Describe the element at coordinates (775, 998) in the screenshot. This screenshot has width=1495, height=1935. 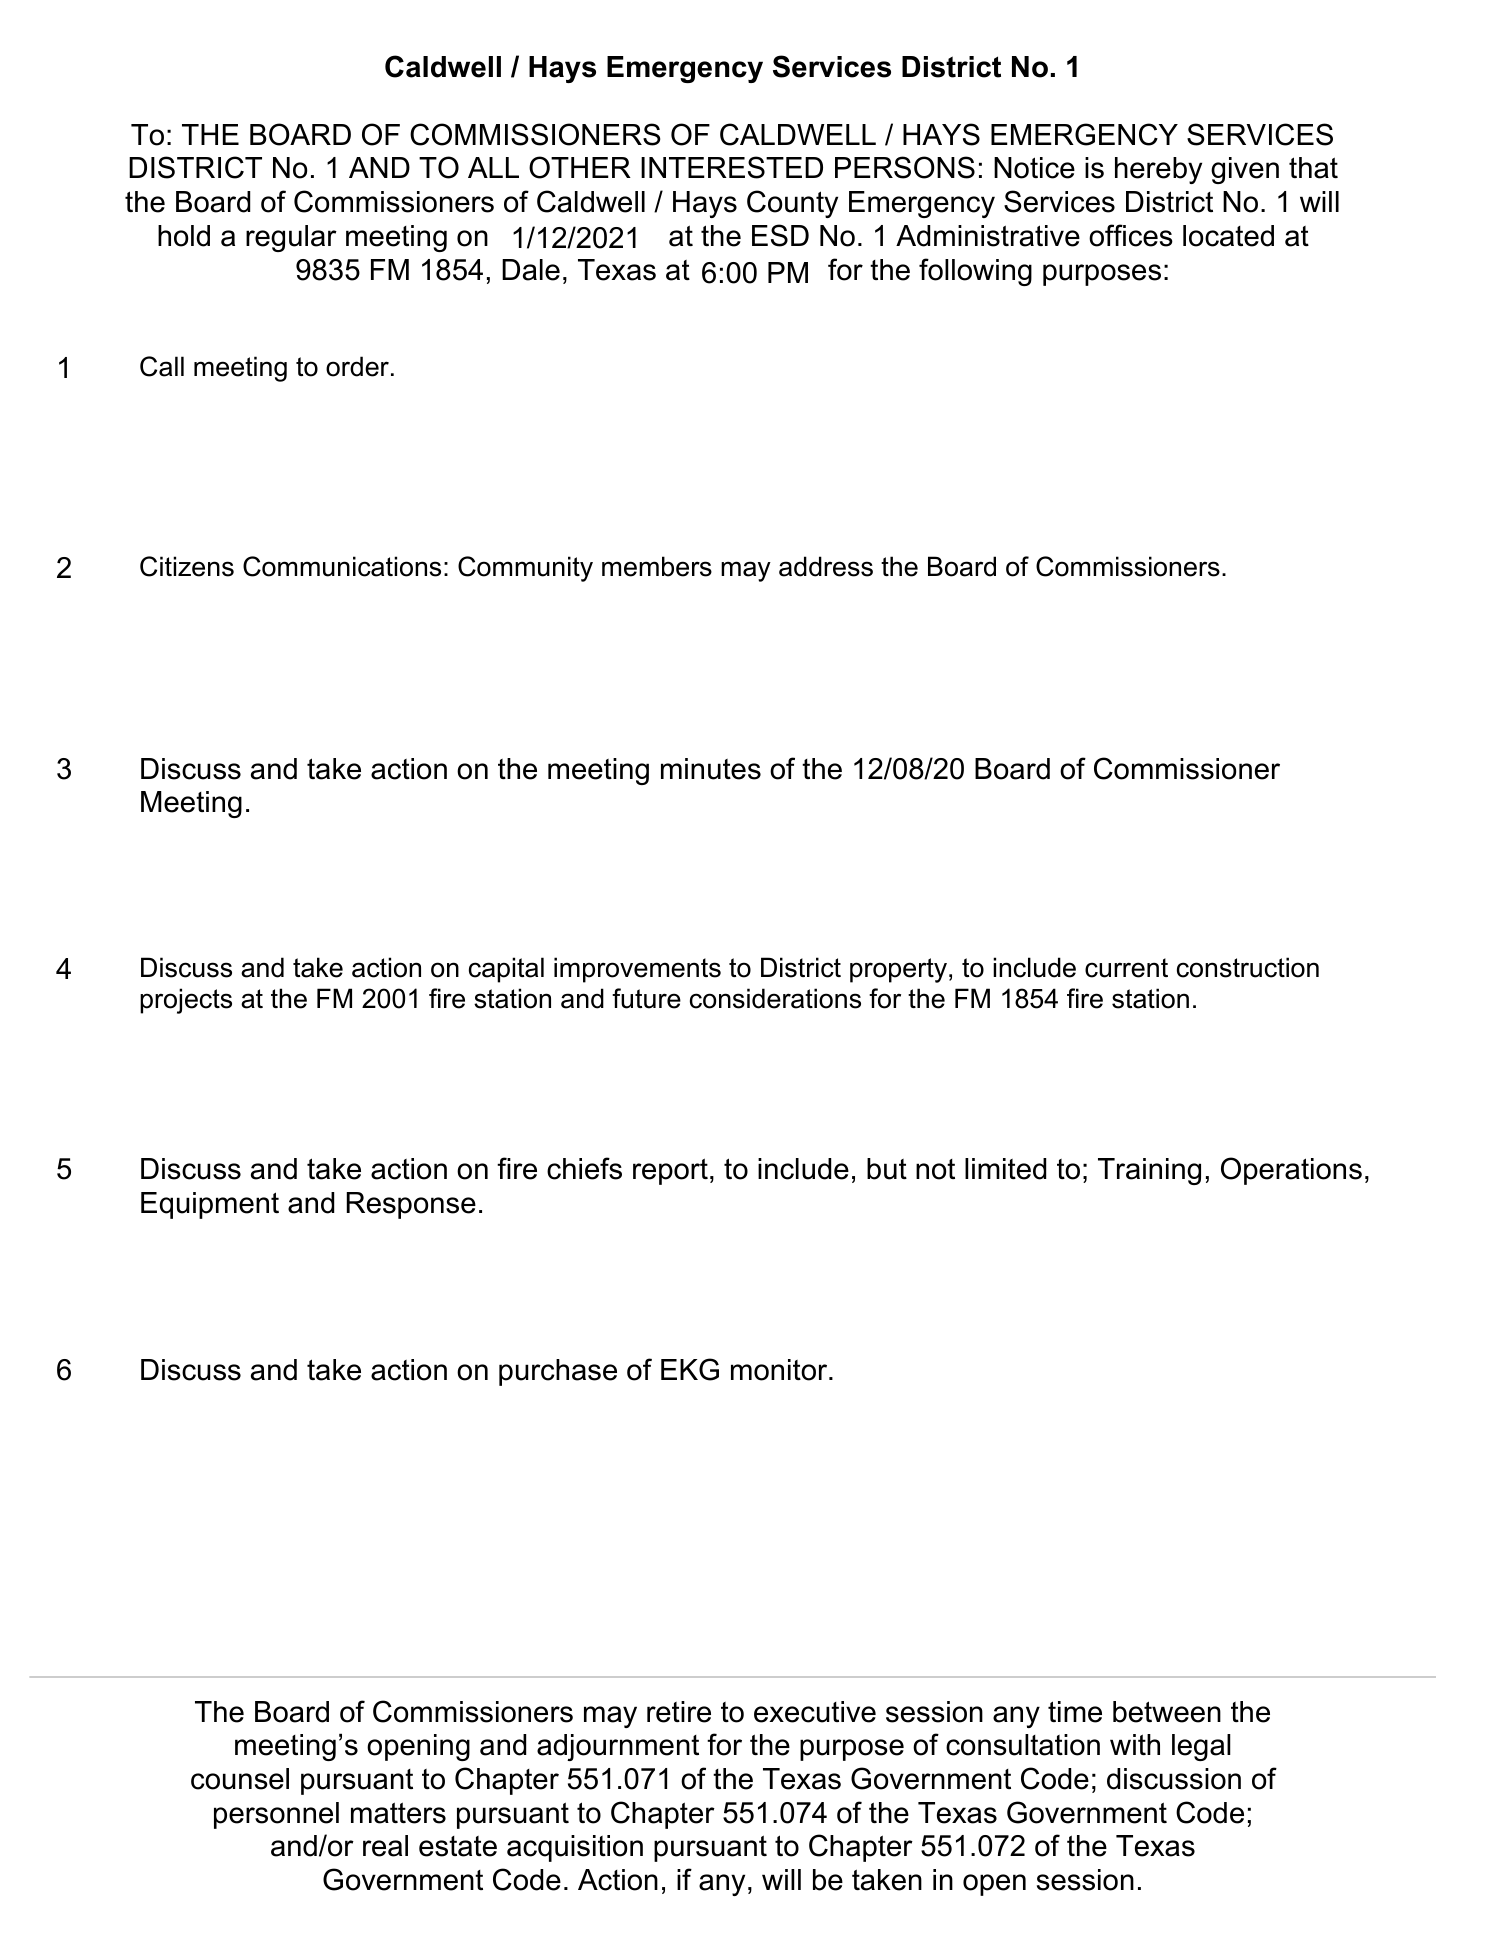
I see `considerations` at that location.
